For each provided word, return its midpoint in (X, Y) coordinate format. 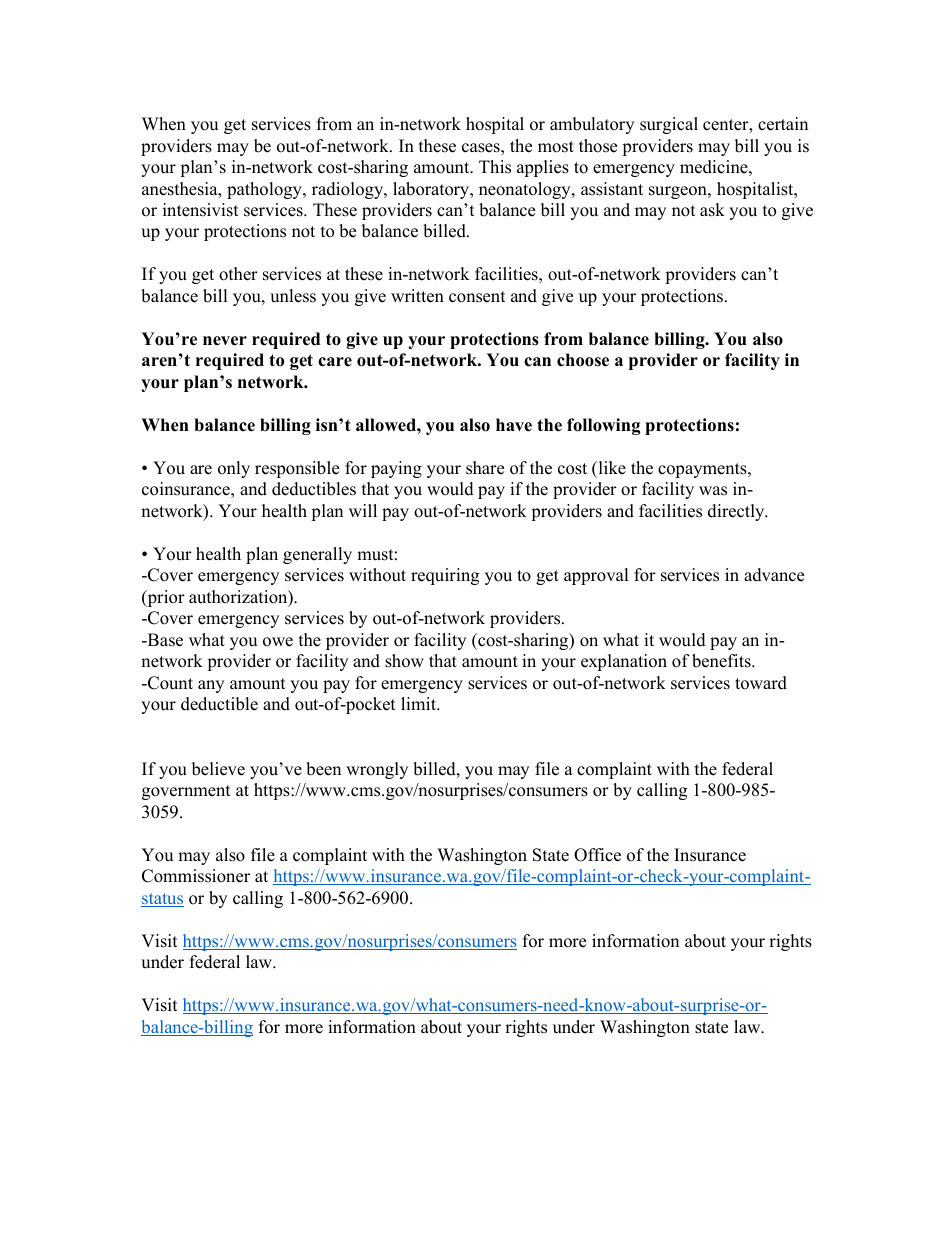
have (514, 425)
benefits (722, 661)
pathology (265, 190)
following (604, 426)
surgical (669, 125)
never (225, 341)
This (495, 167)
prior (165, 598)
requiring (445, 576)
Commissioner (196, 876)
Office (597, 855)
